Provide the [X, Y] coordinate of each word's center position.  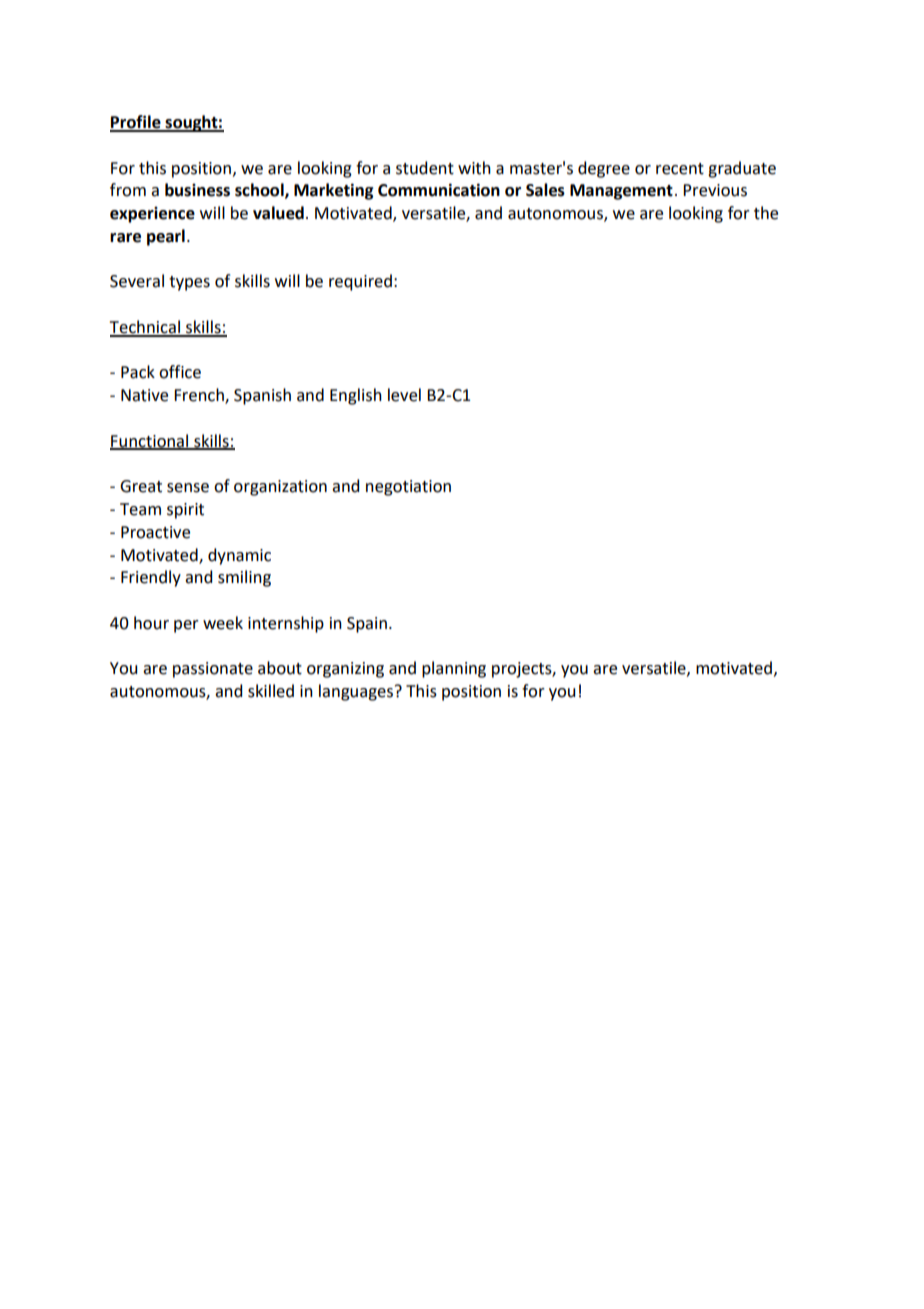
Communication [439, 190]
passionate [213, 670]
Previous [715, 190]
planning [454, 669]
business [197, 190]
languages [356, 692]
